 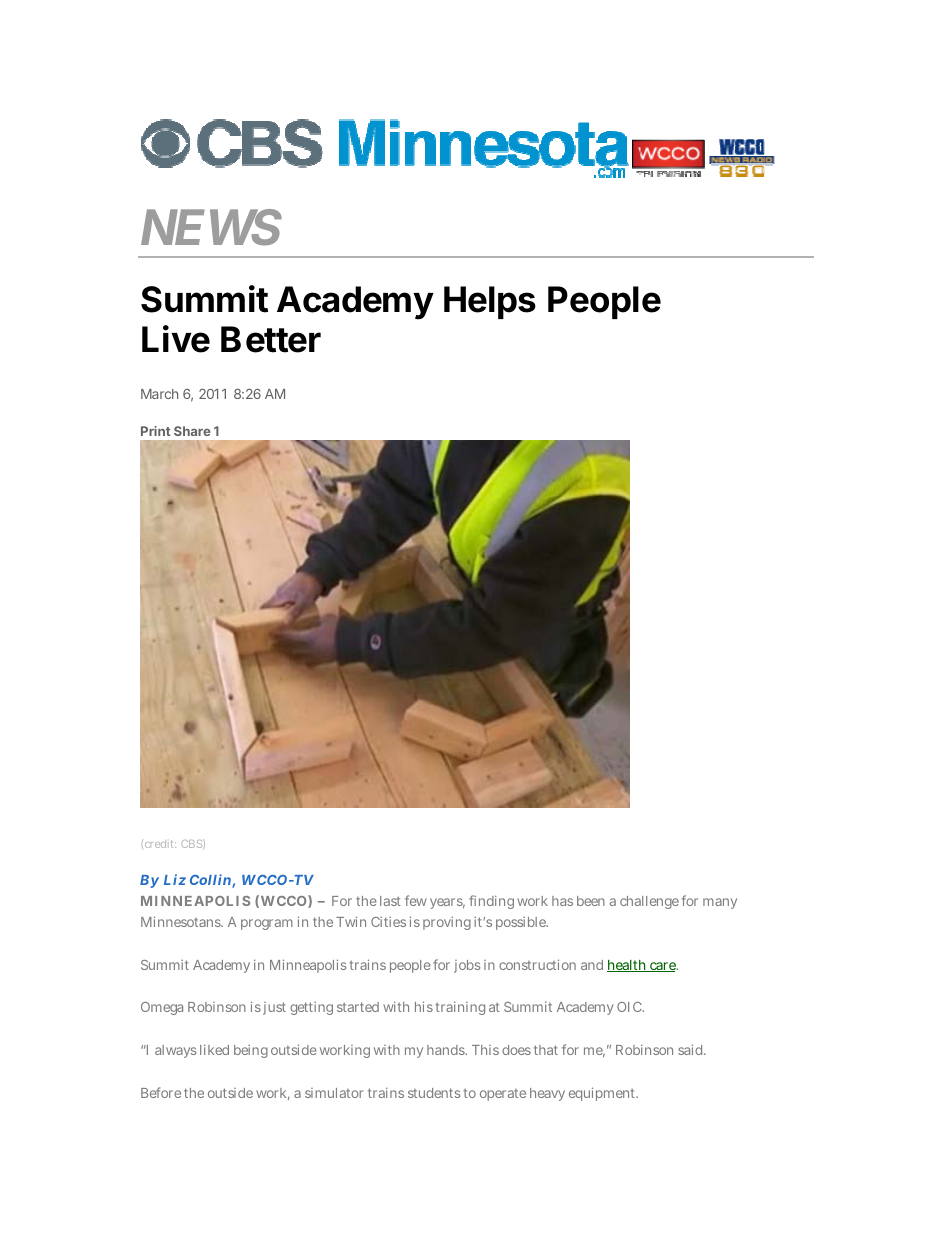 What do you see at coordinates (416, 900) in the page?
I see `few` at bounding box center [416, 900].
